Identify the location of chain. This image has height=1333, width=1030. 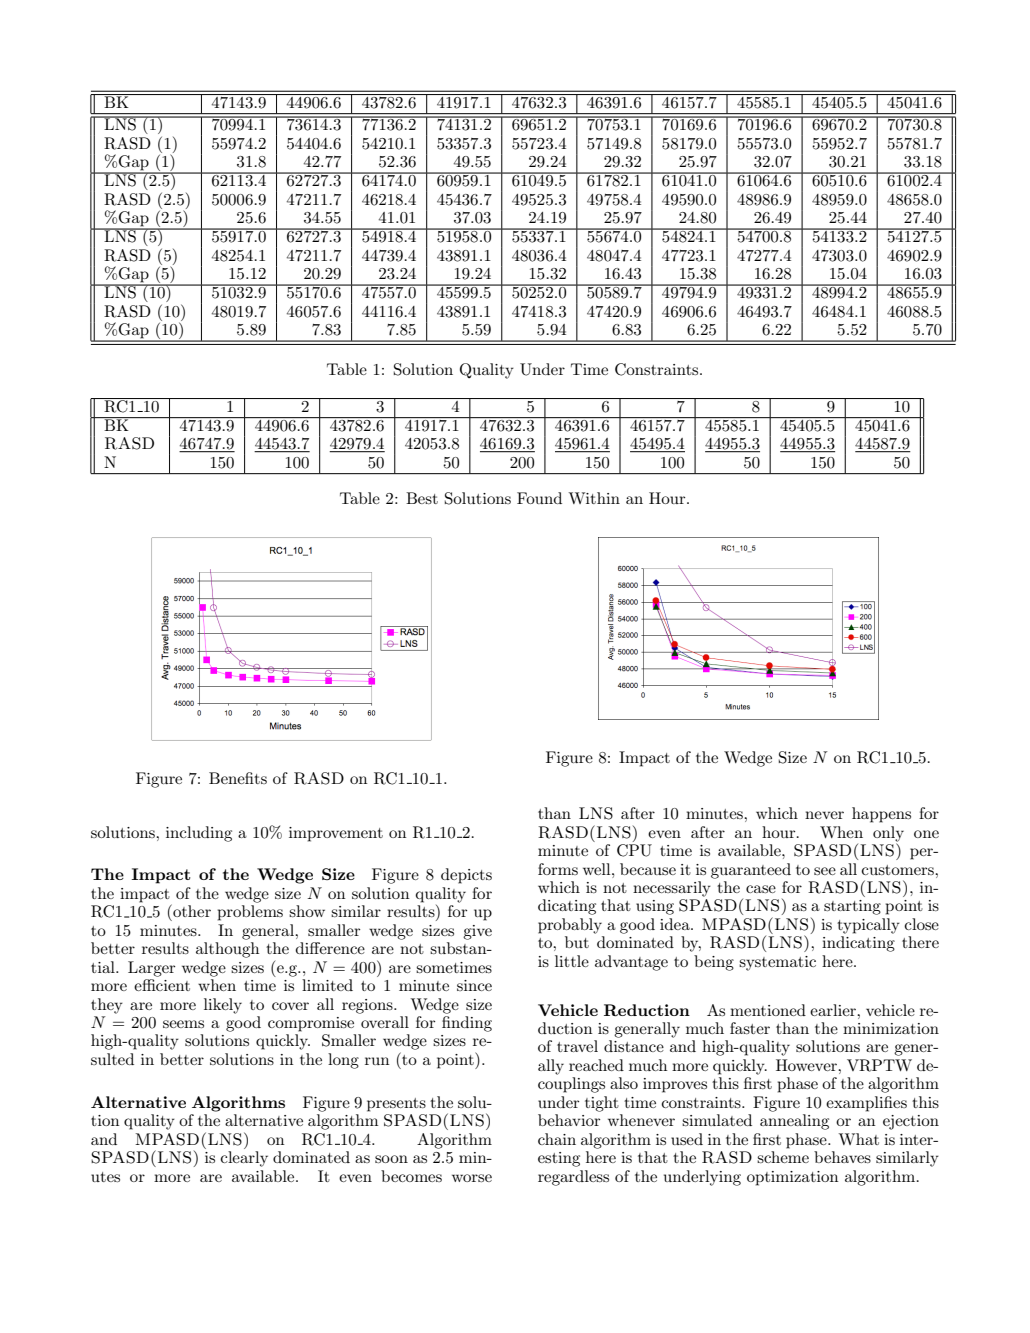
(557, 1139).
